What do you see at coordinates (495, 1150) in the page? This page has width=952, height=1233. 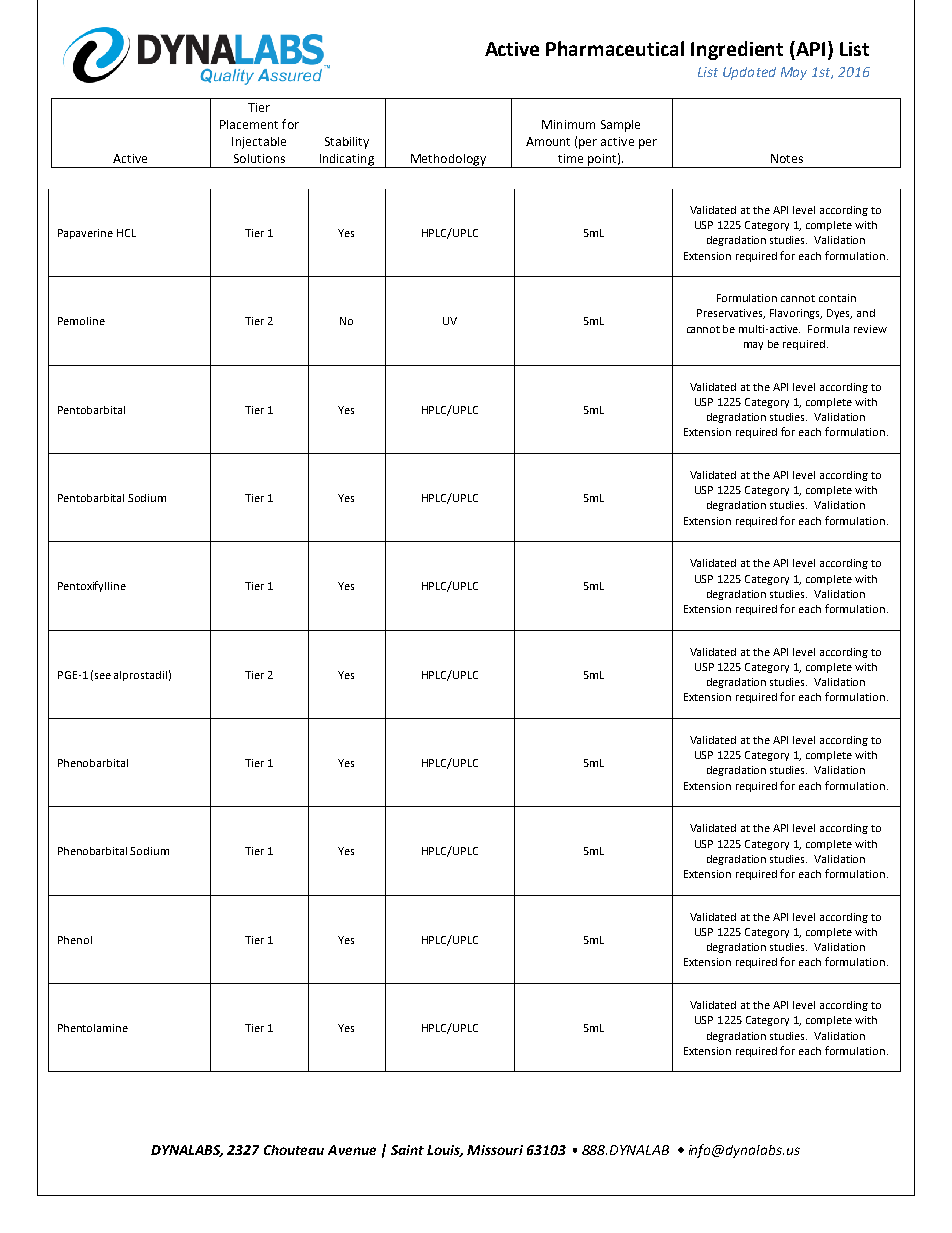 I see `Missouri` at bounding box center [495, 1150].
